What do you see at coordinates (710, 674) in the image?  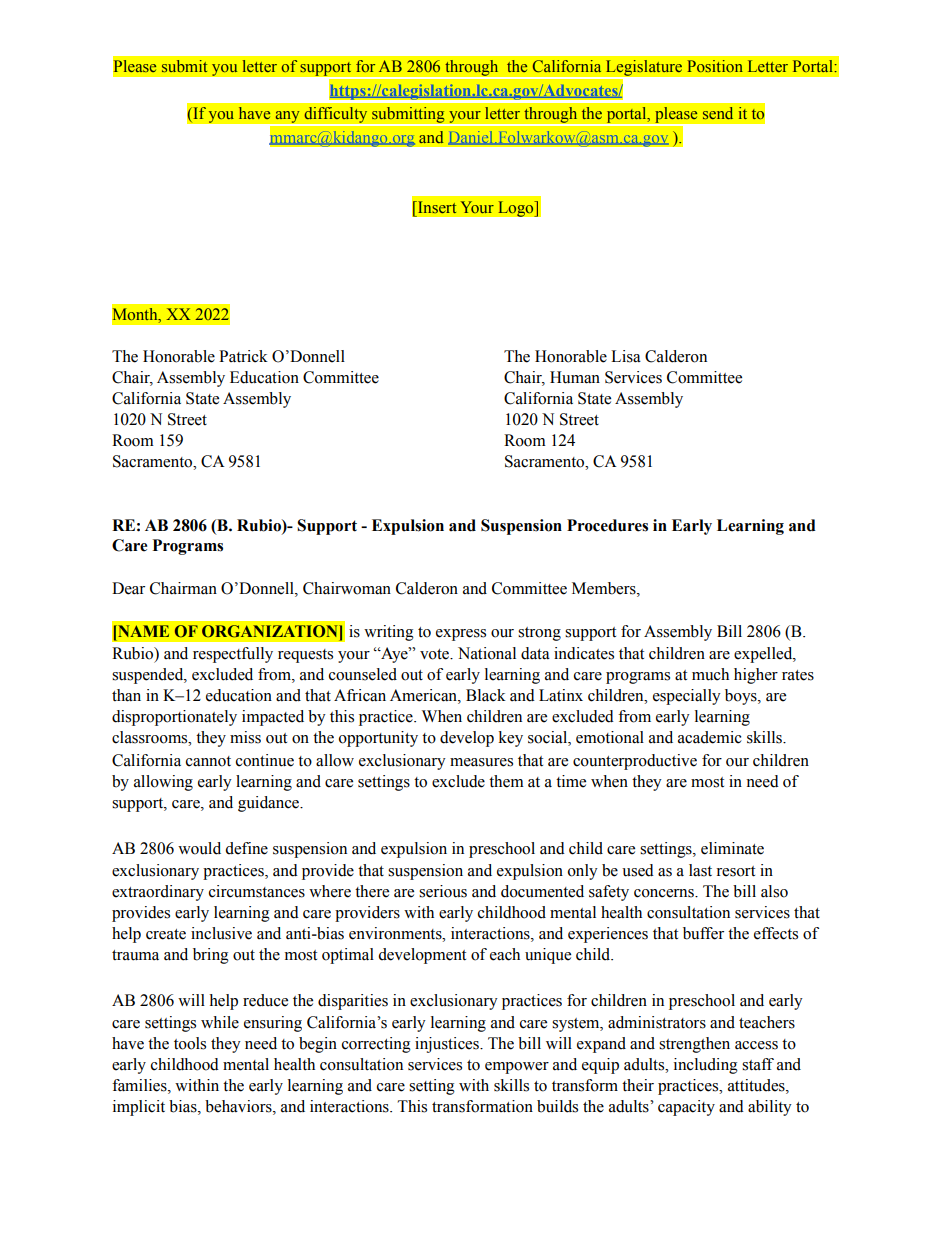 I see `much` at bounding box center [710, 674].
